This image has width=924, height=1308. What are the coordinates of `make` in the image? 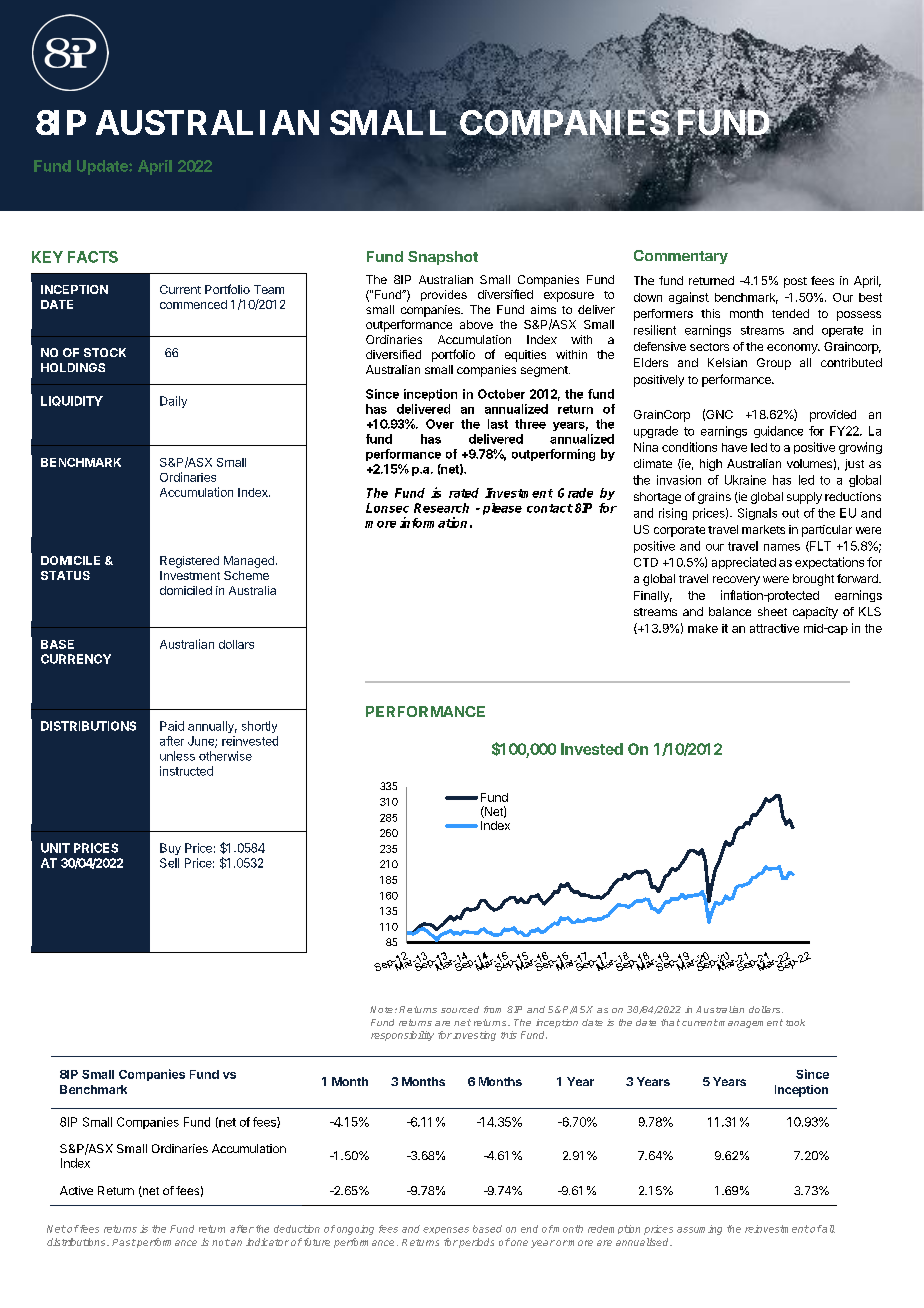 It's located at (703, 628).
